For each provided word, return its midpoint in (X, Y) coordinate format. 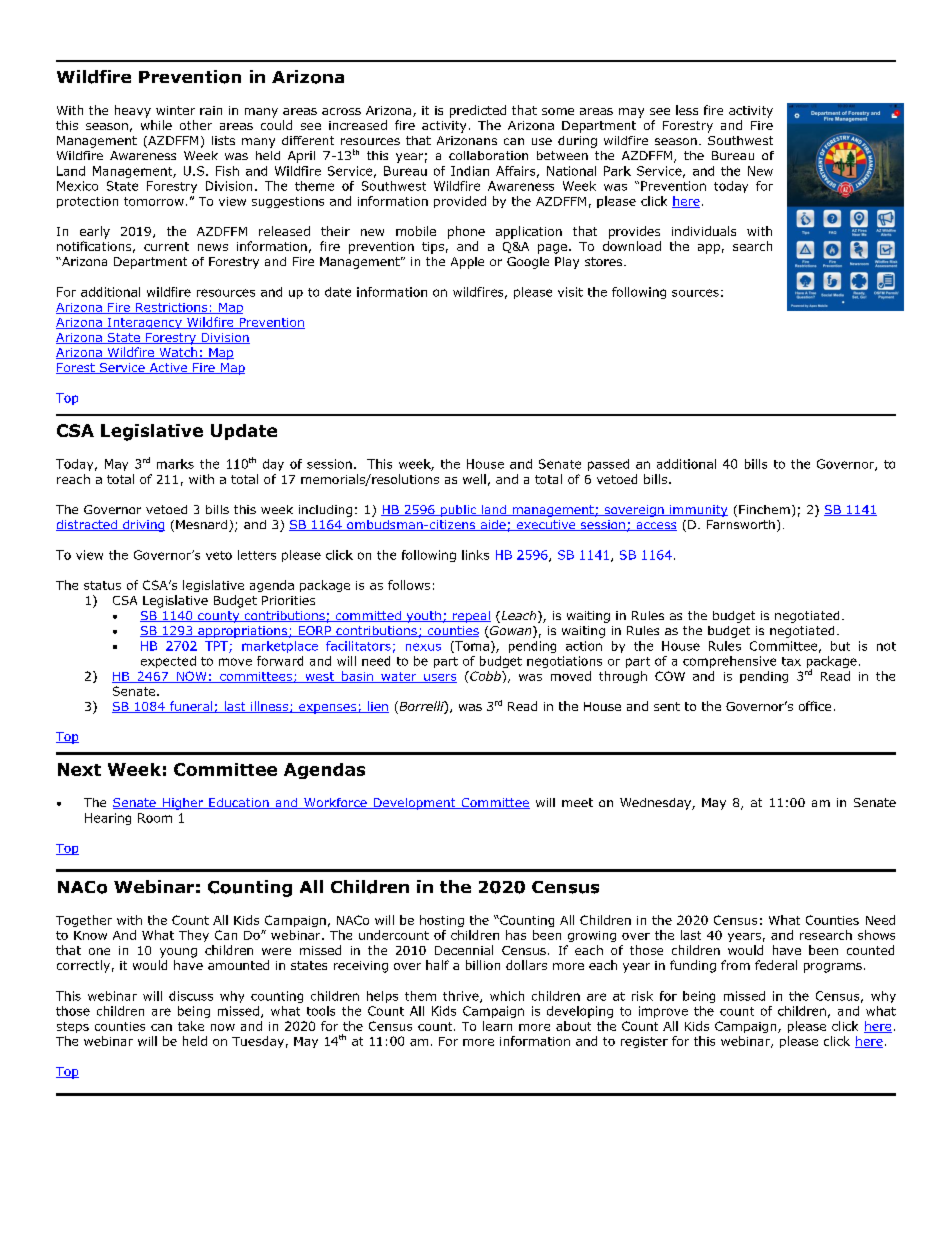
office (815, 706)
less (687, 110)
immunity (698, 511)
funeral (191, 707)
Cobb (485, 676)
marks (175, 464)
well (474, 479)
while (156, 125)
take (191, 1026)
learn (497, 1026)
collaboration (488, 155)
